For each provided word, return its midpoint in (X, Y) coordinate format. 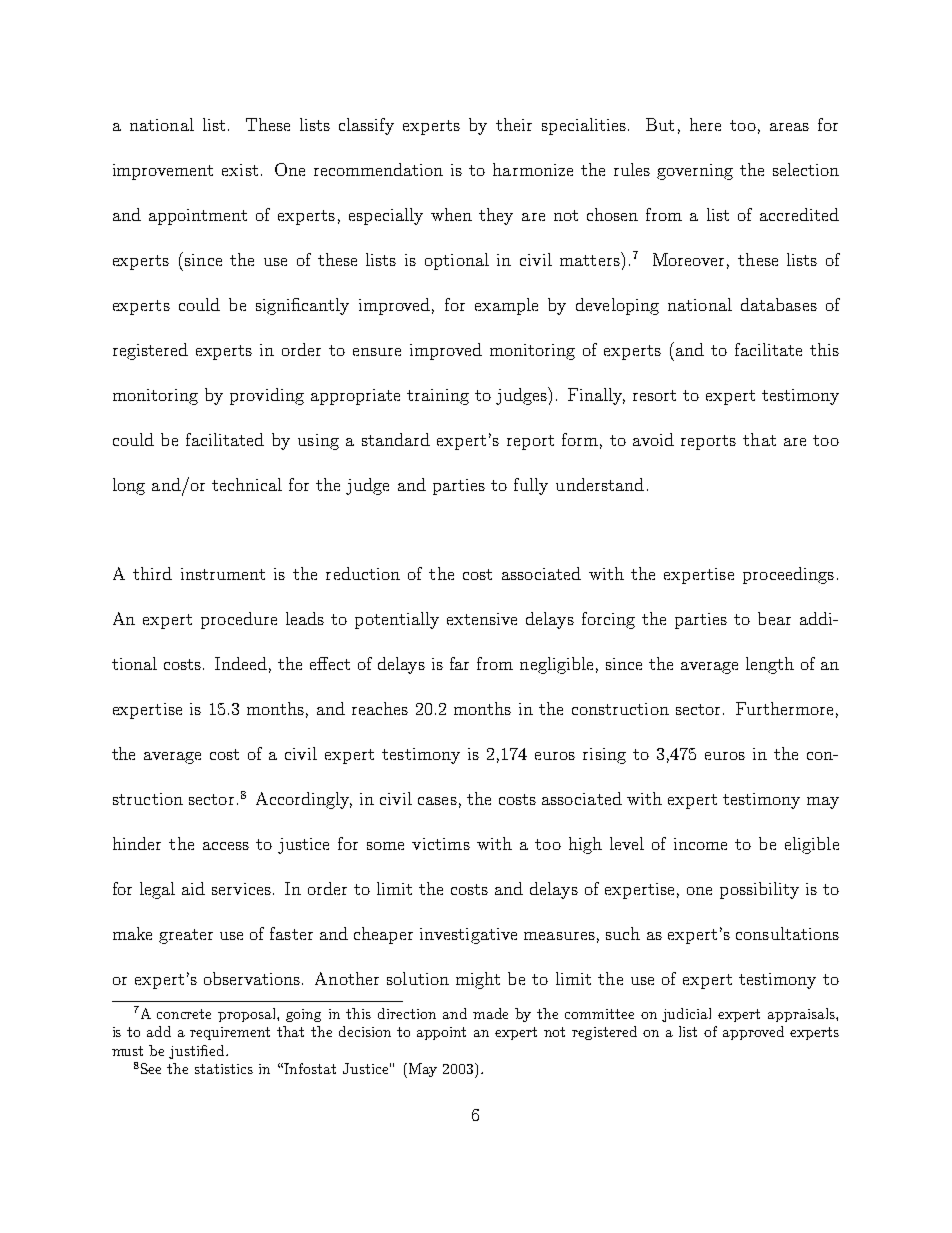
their (514, 124)
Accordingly (304, 800)
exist (240, 170)
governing (695, 172)
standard (396, 439)
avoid (653, 439)
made (490, 1013)
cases (437, 801)
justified (198, 1052)
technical (247, 484)
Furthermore (784, 708)
